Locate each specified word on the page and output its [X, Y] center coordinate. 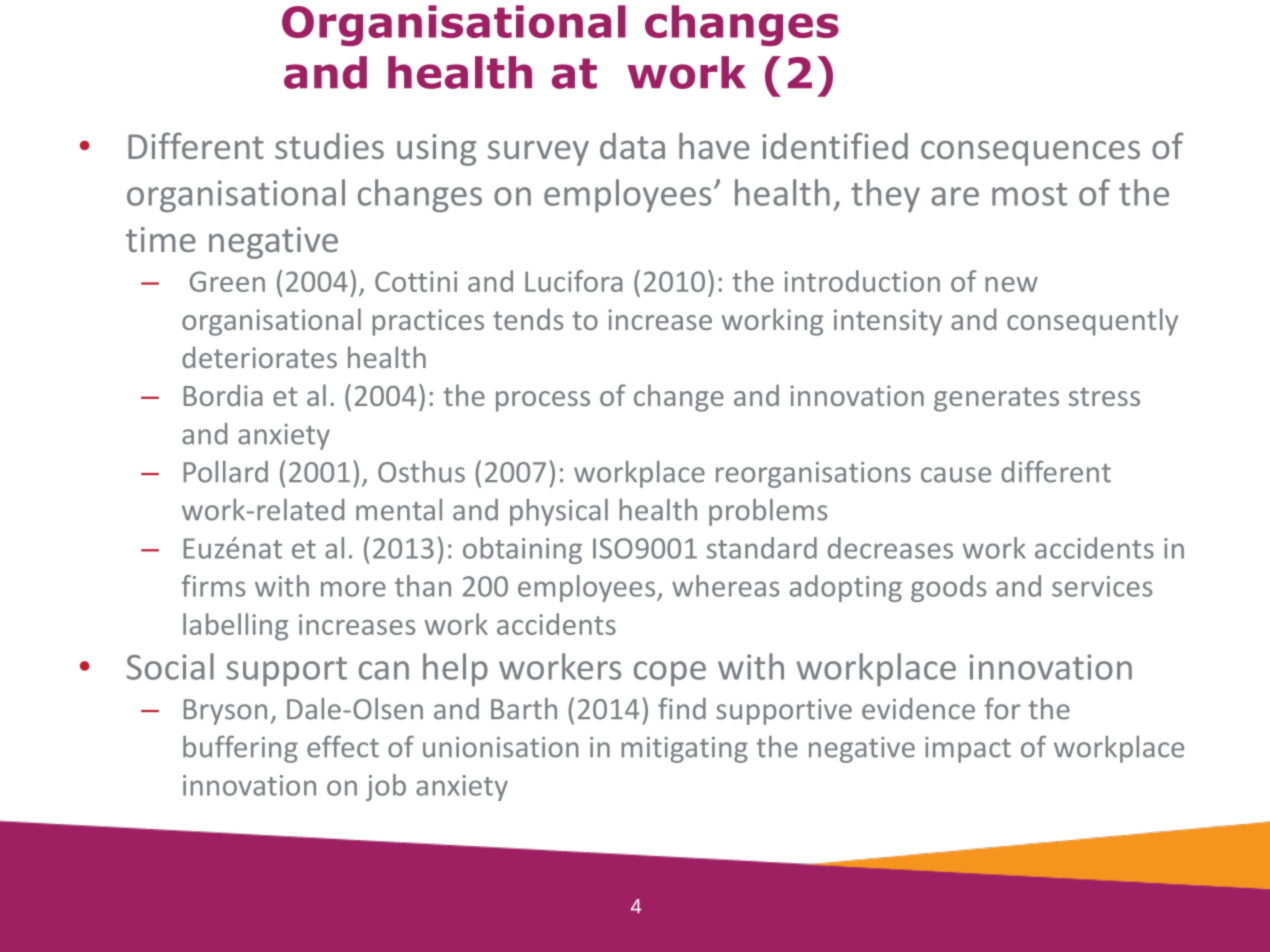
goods [948, 588]
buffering [240, 749]
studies [329, 146]
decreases [890, 548]
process [543, 401]
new [1011, 284]
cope [670, 673]
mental [399, 510]
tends [528, 319]
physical [559, 512]
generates [996, 399]
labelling [235, 627]
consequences [1030, 153]
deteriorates [259, 357]
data [632, 146]
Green [227, 281]
